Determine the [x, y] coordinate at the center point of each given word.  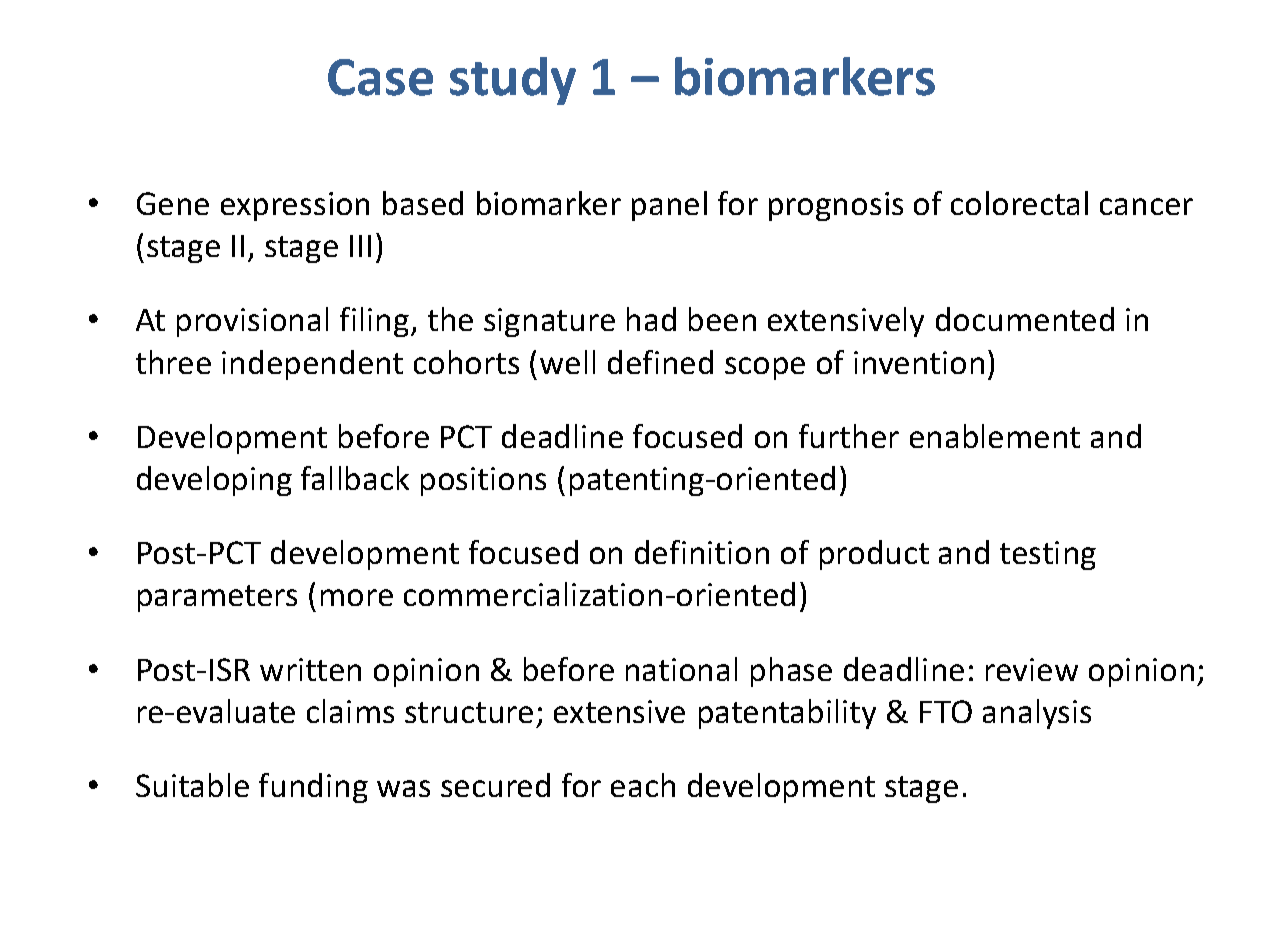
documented [1025, 319]
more [357, 597]
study [513, 81]
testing [1048, 555]
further [849, 436]
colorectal [1019, 203]
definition [702, 552]
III [360, 246]
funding [313, 788]
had [651, 319]
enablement [995, 436]
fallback [355, 478]
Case [380, 77]
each [643, 785]
